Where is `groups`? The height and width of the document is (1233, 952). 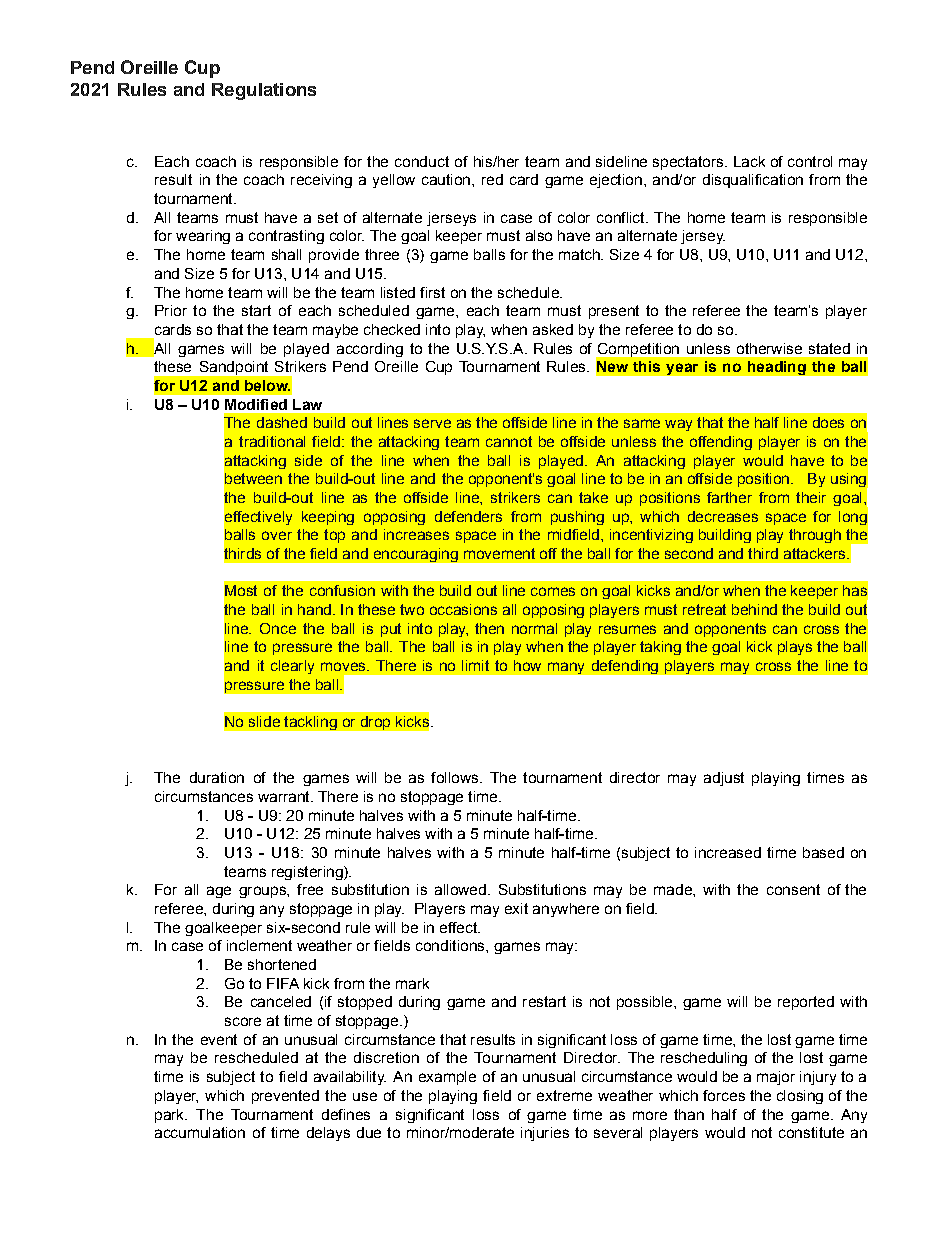
groups is located at coordinates (263, 892).
